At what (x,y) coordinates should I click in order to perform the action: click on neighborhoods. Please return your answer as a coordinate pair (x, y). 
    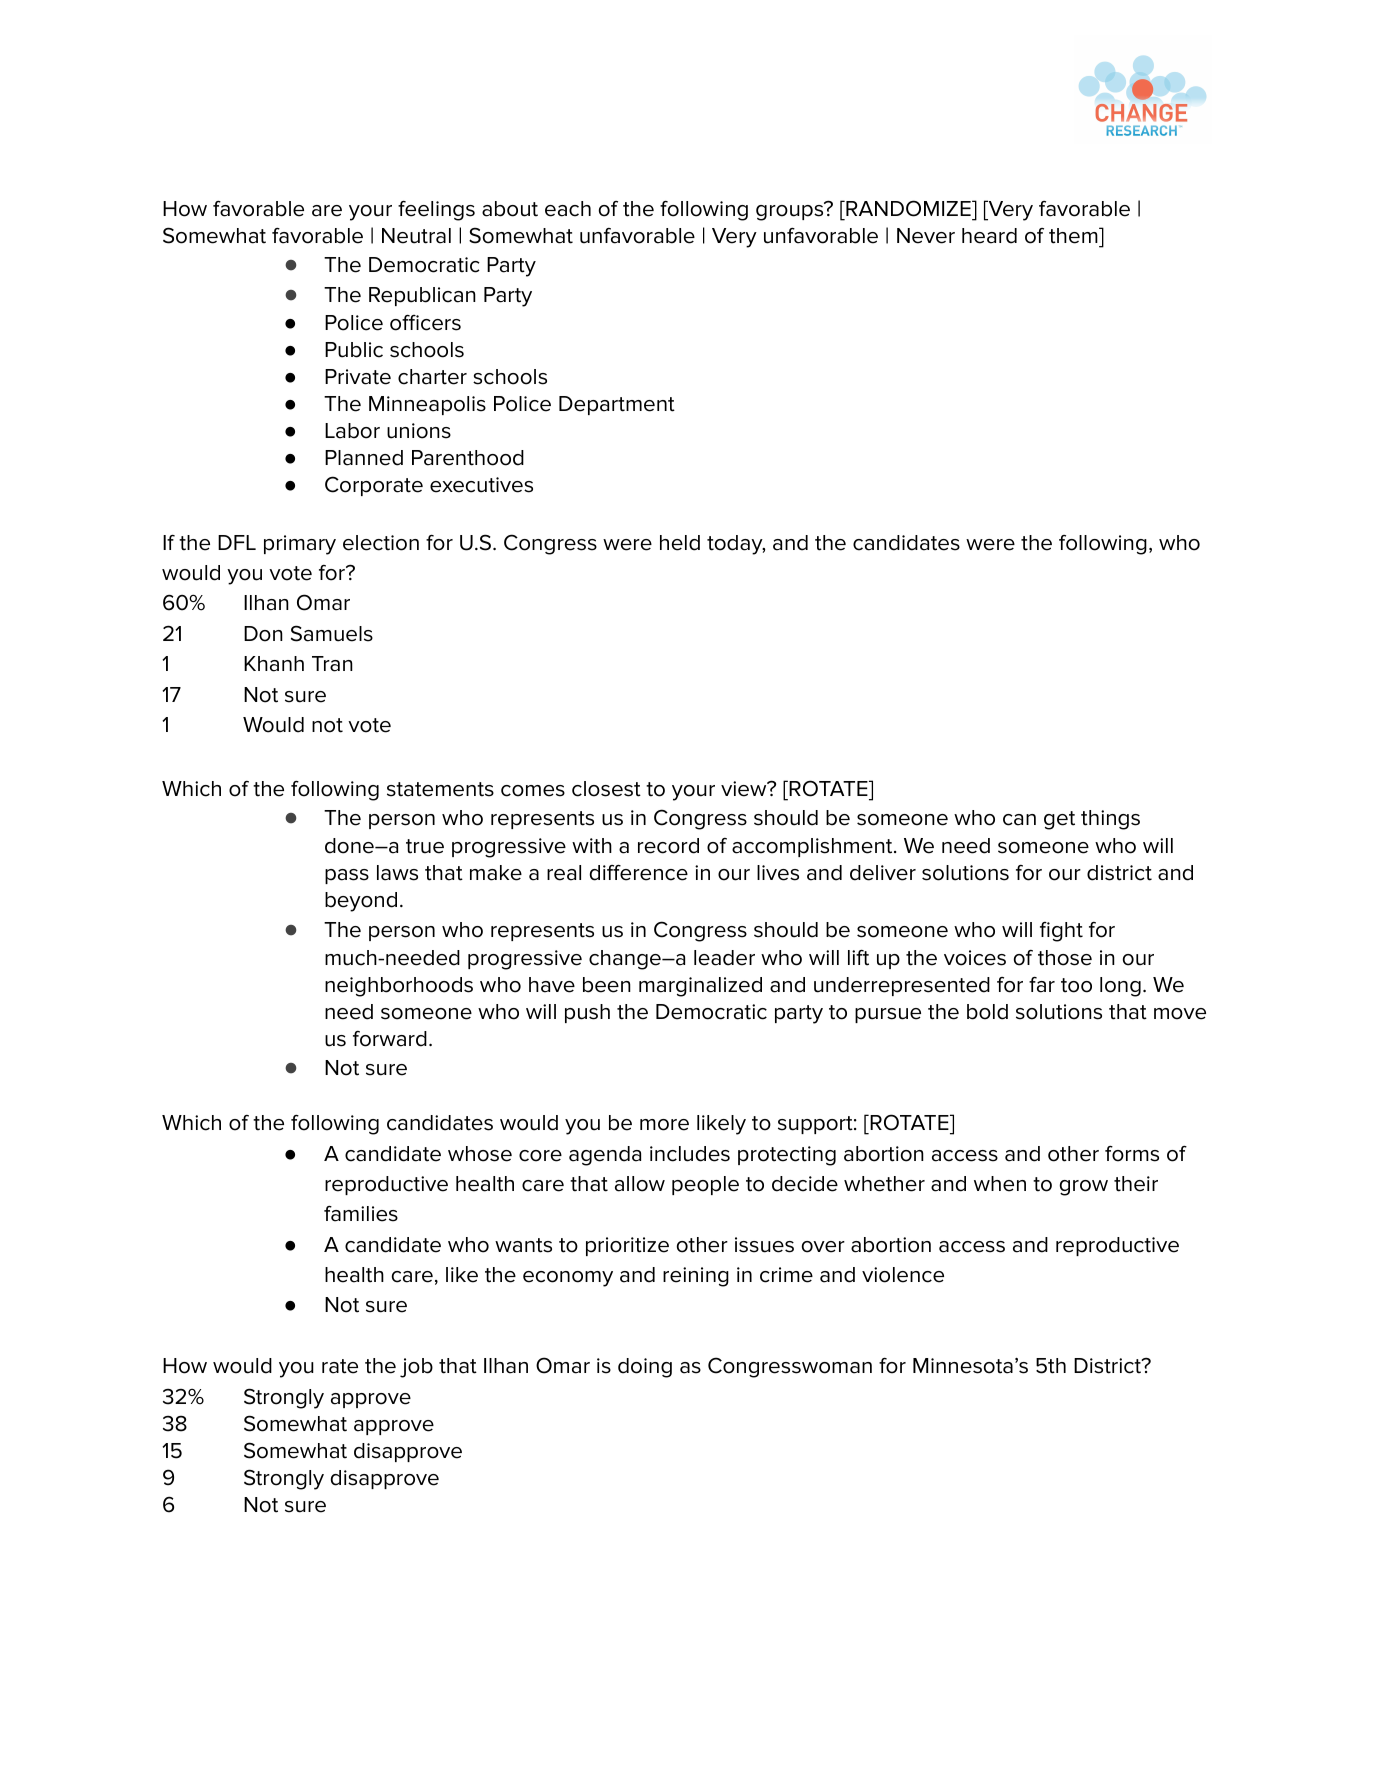
    Looking at the image, I should click on (399, 987).
